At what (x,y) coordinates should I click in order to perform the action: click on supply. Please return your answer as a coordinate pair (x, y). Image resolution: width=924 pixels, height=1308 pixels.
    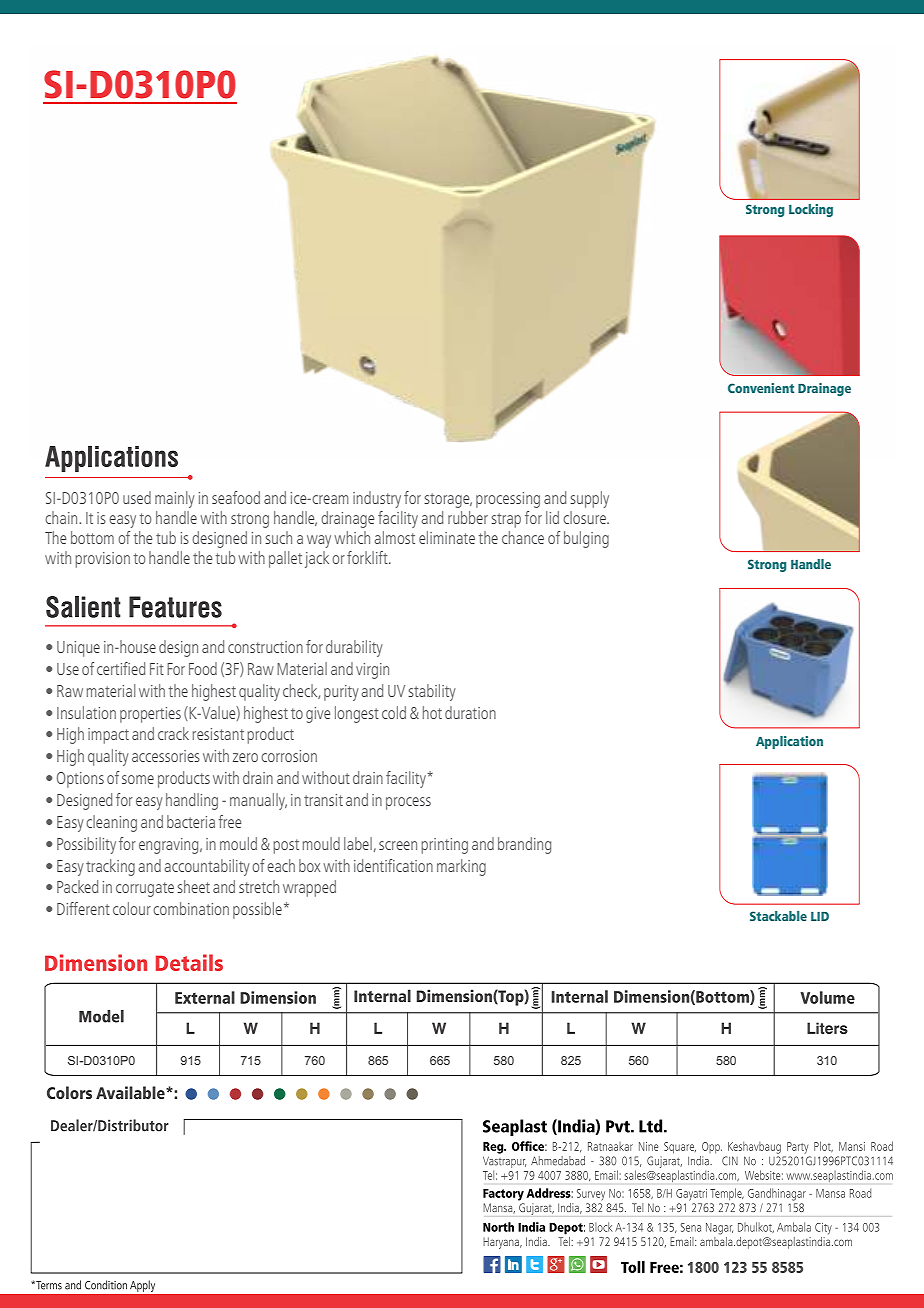
    Looking at the image, I should click on (589, 499).
